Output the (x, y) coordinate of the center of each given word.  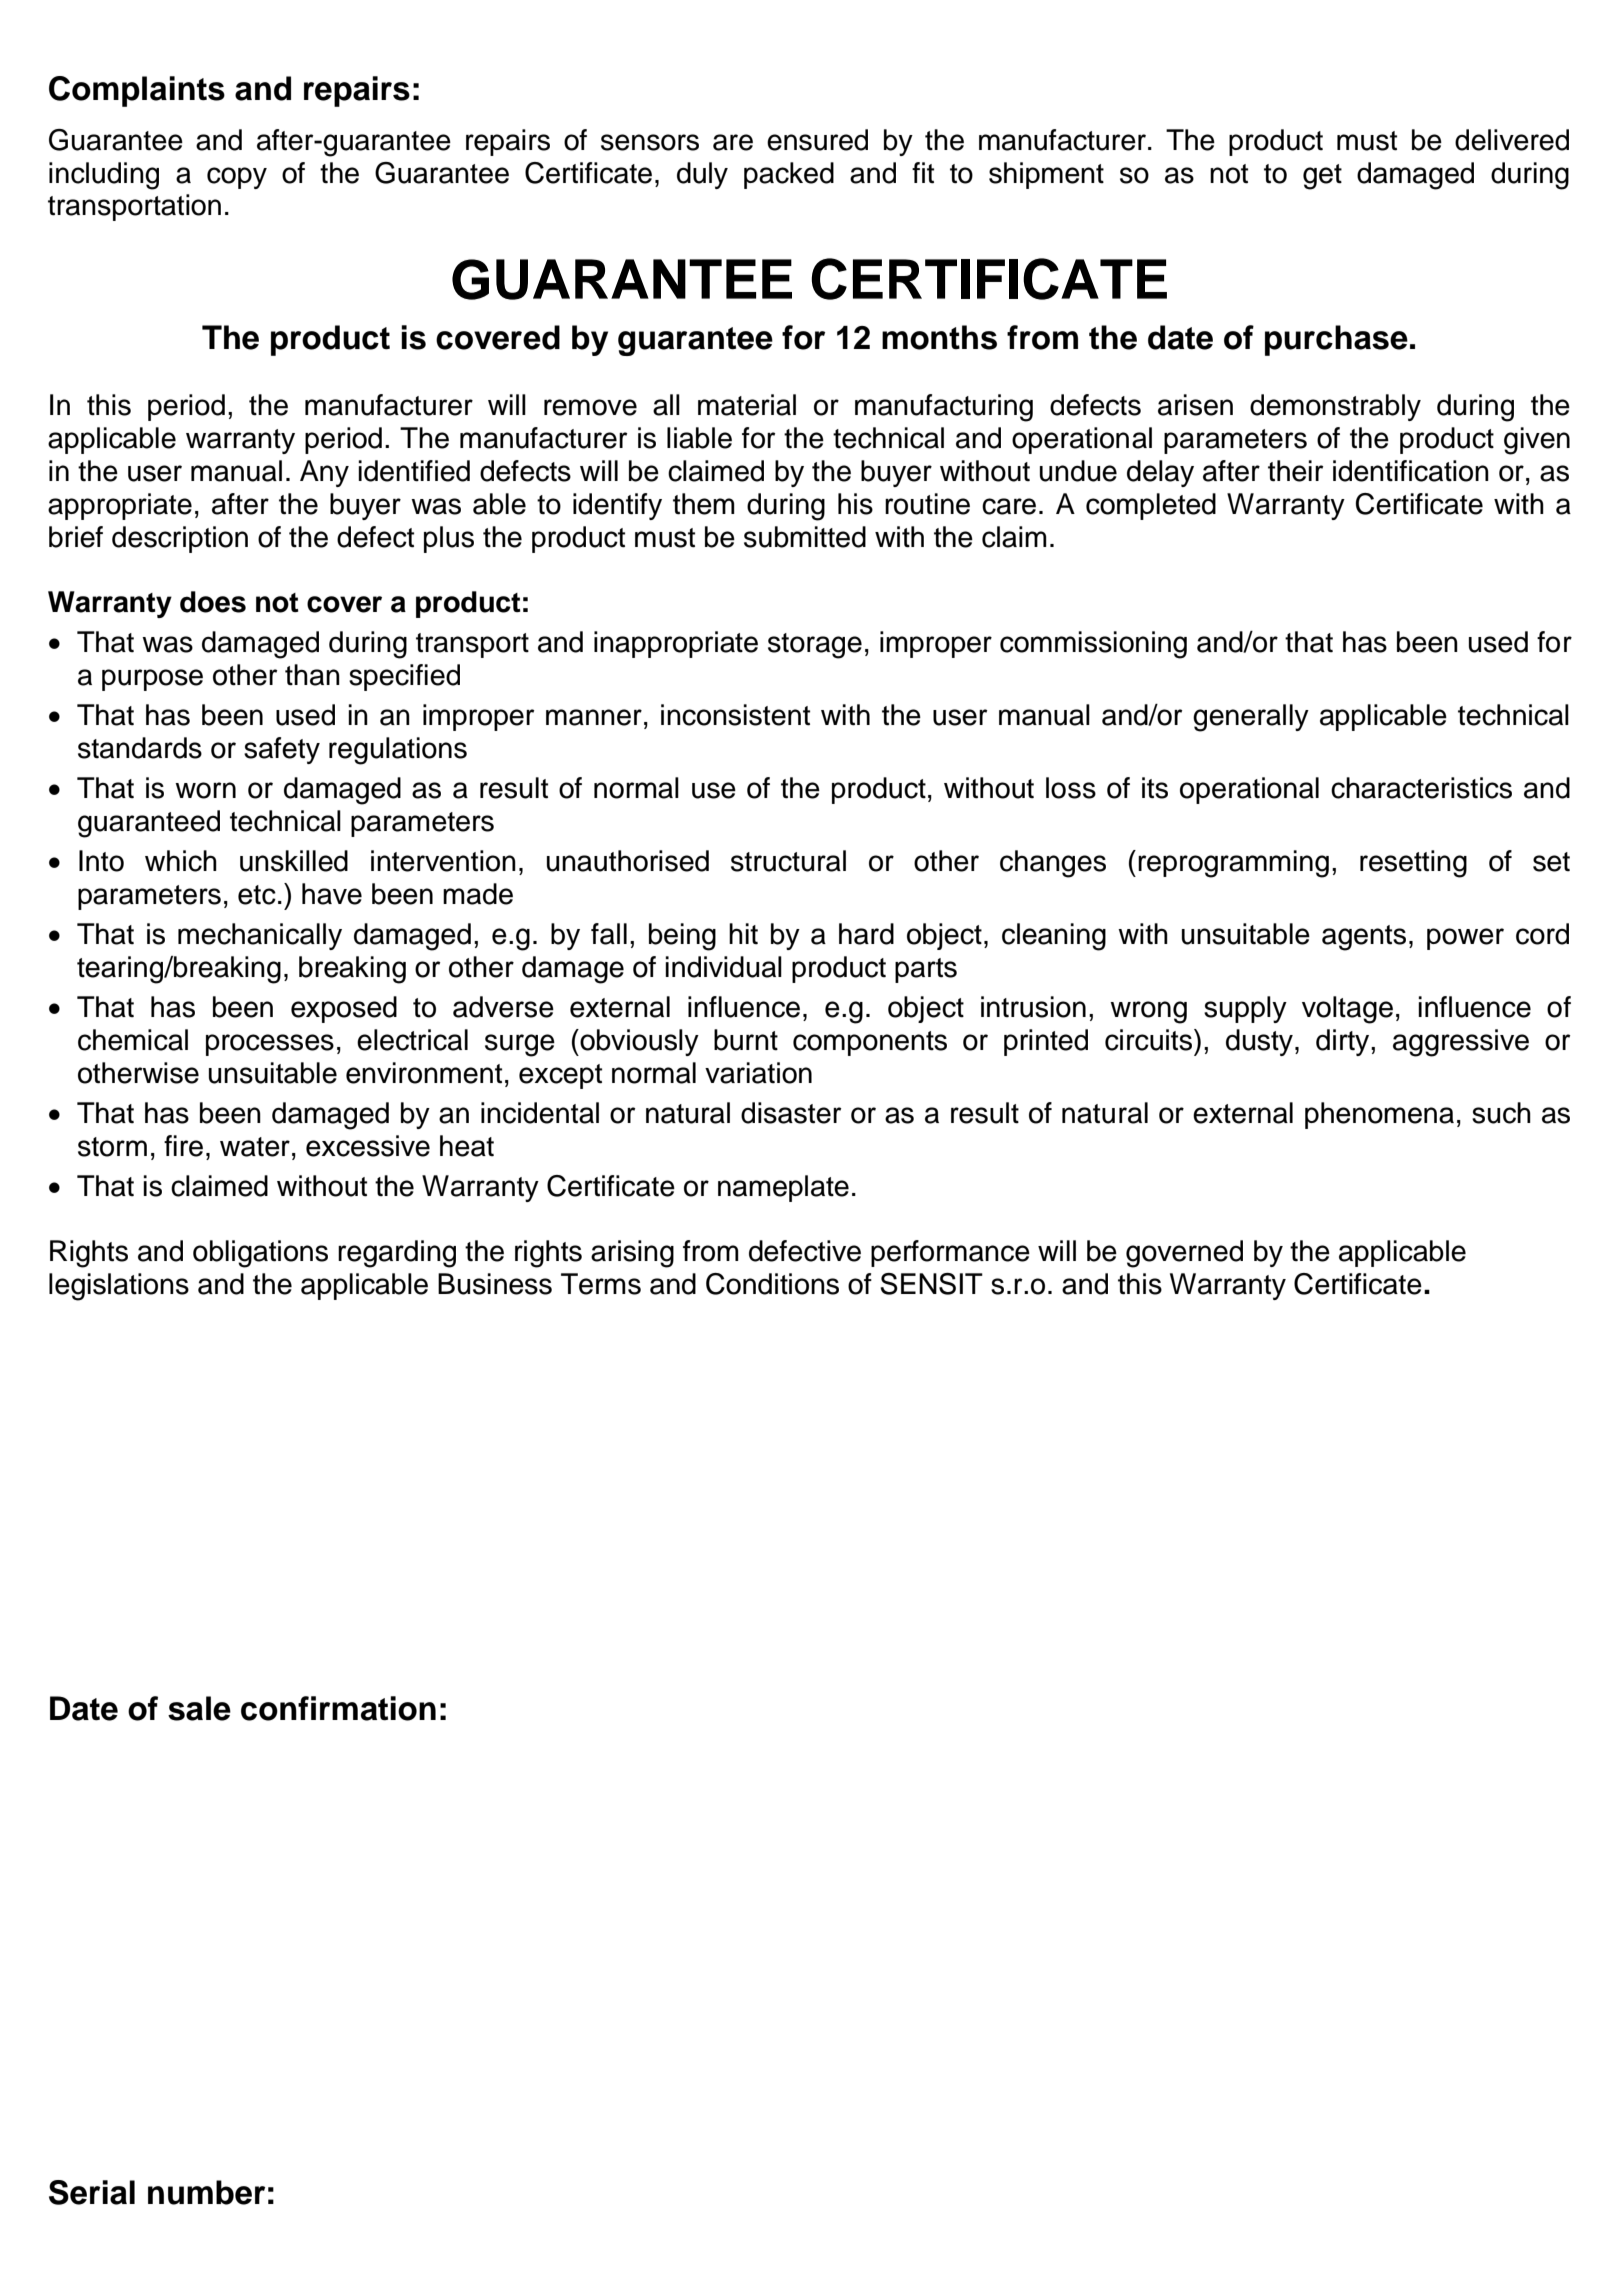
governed (1184, 1254)
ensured (817, 140)
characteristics (1421, 788)
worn (205, 790)
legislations (119, 1287)
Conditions (772, 1284)
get (1322, 177)
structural (788, 861)
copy (237, 178)
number (206, 2192)
